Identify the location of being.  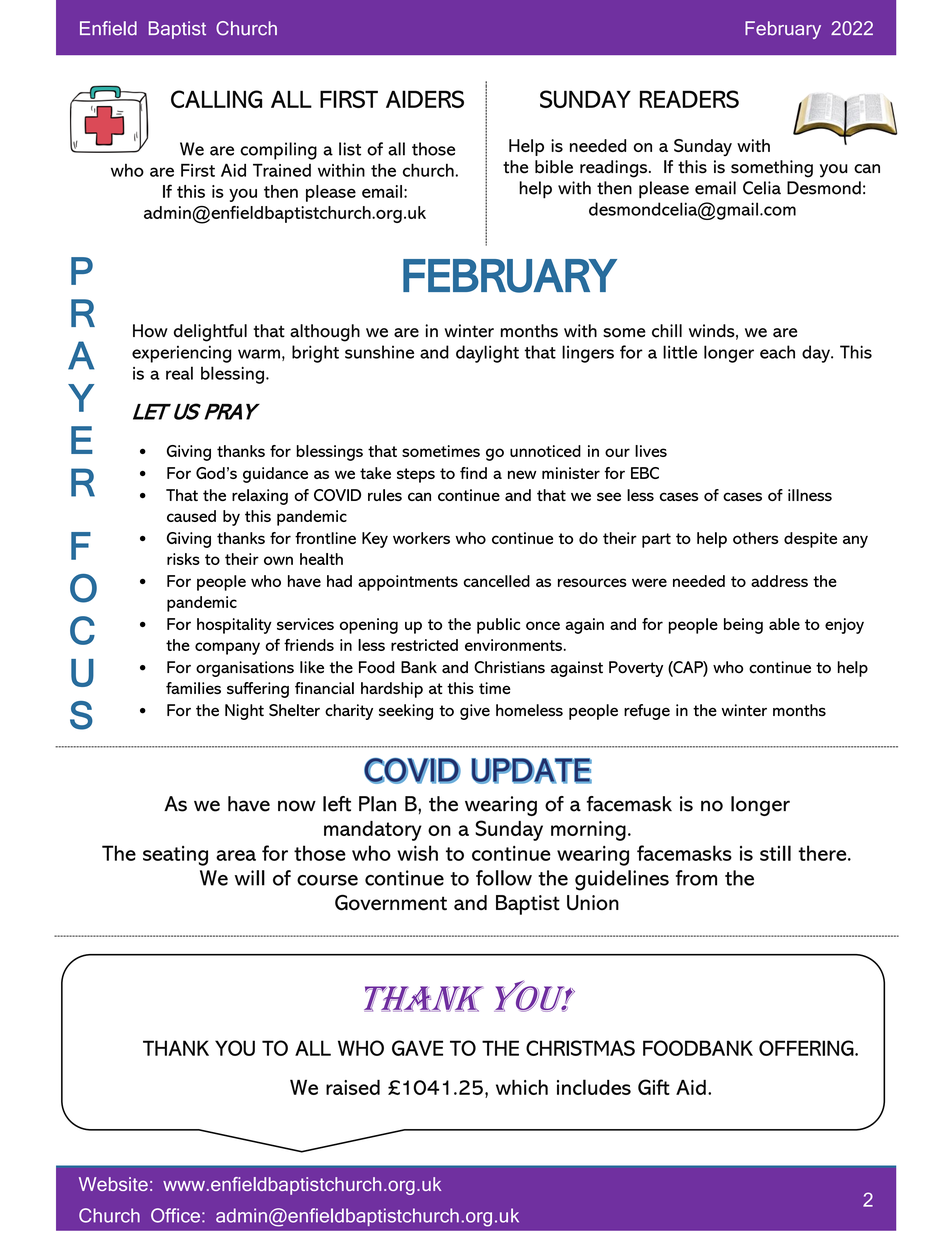
(743, 626).
